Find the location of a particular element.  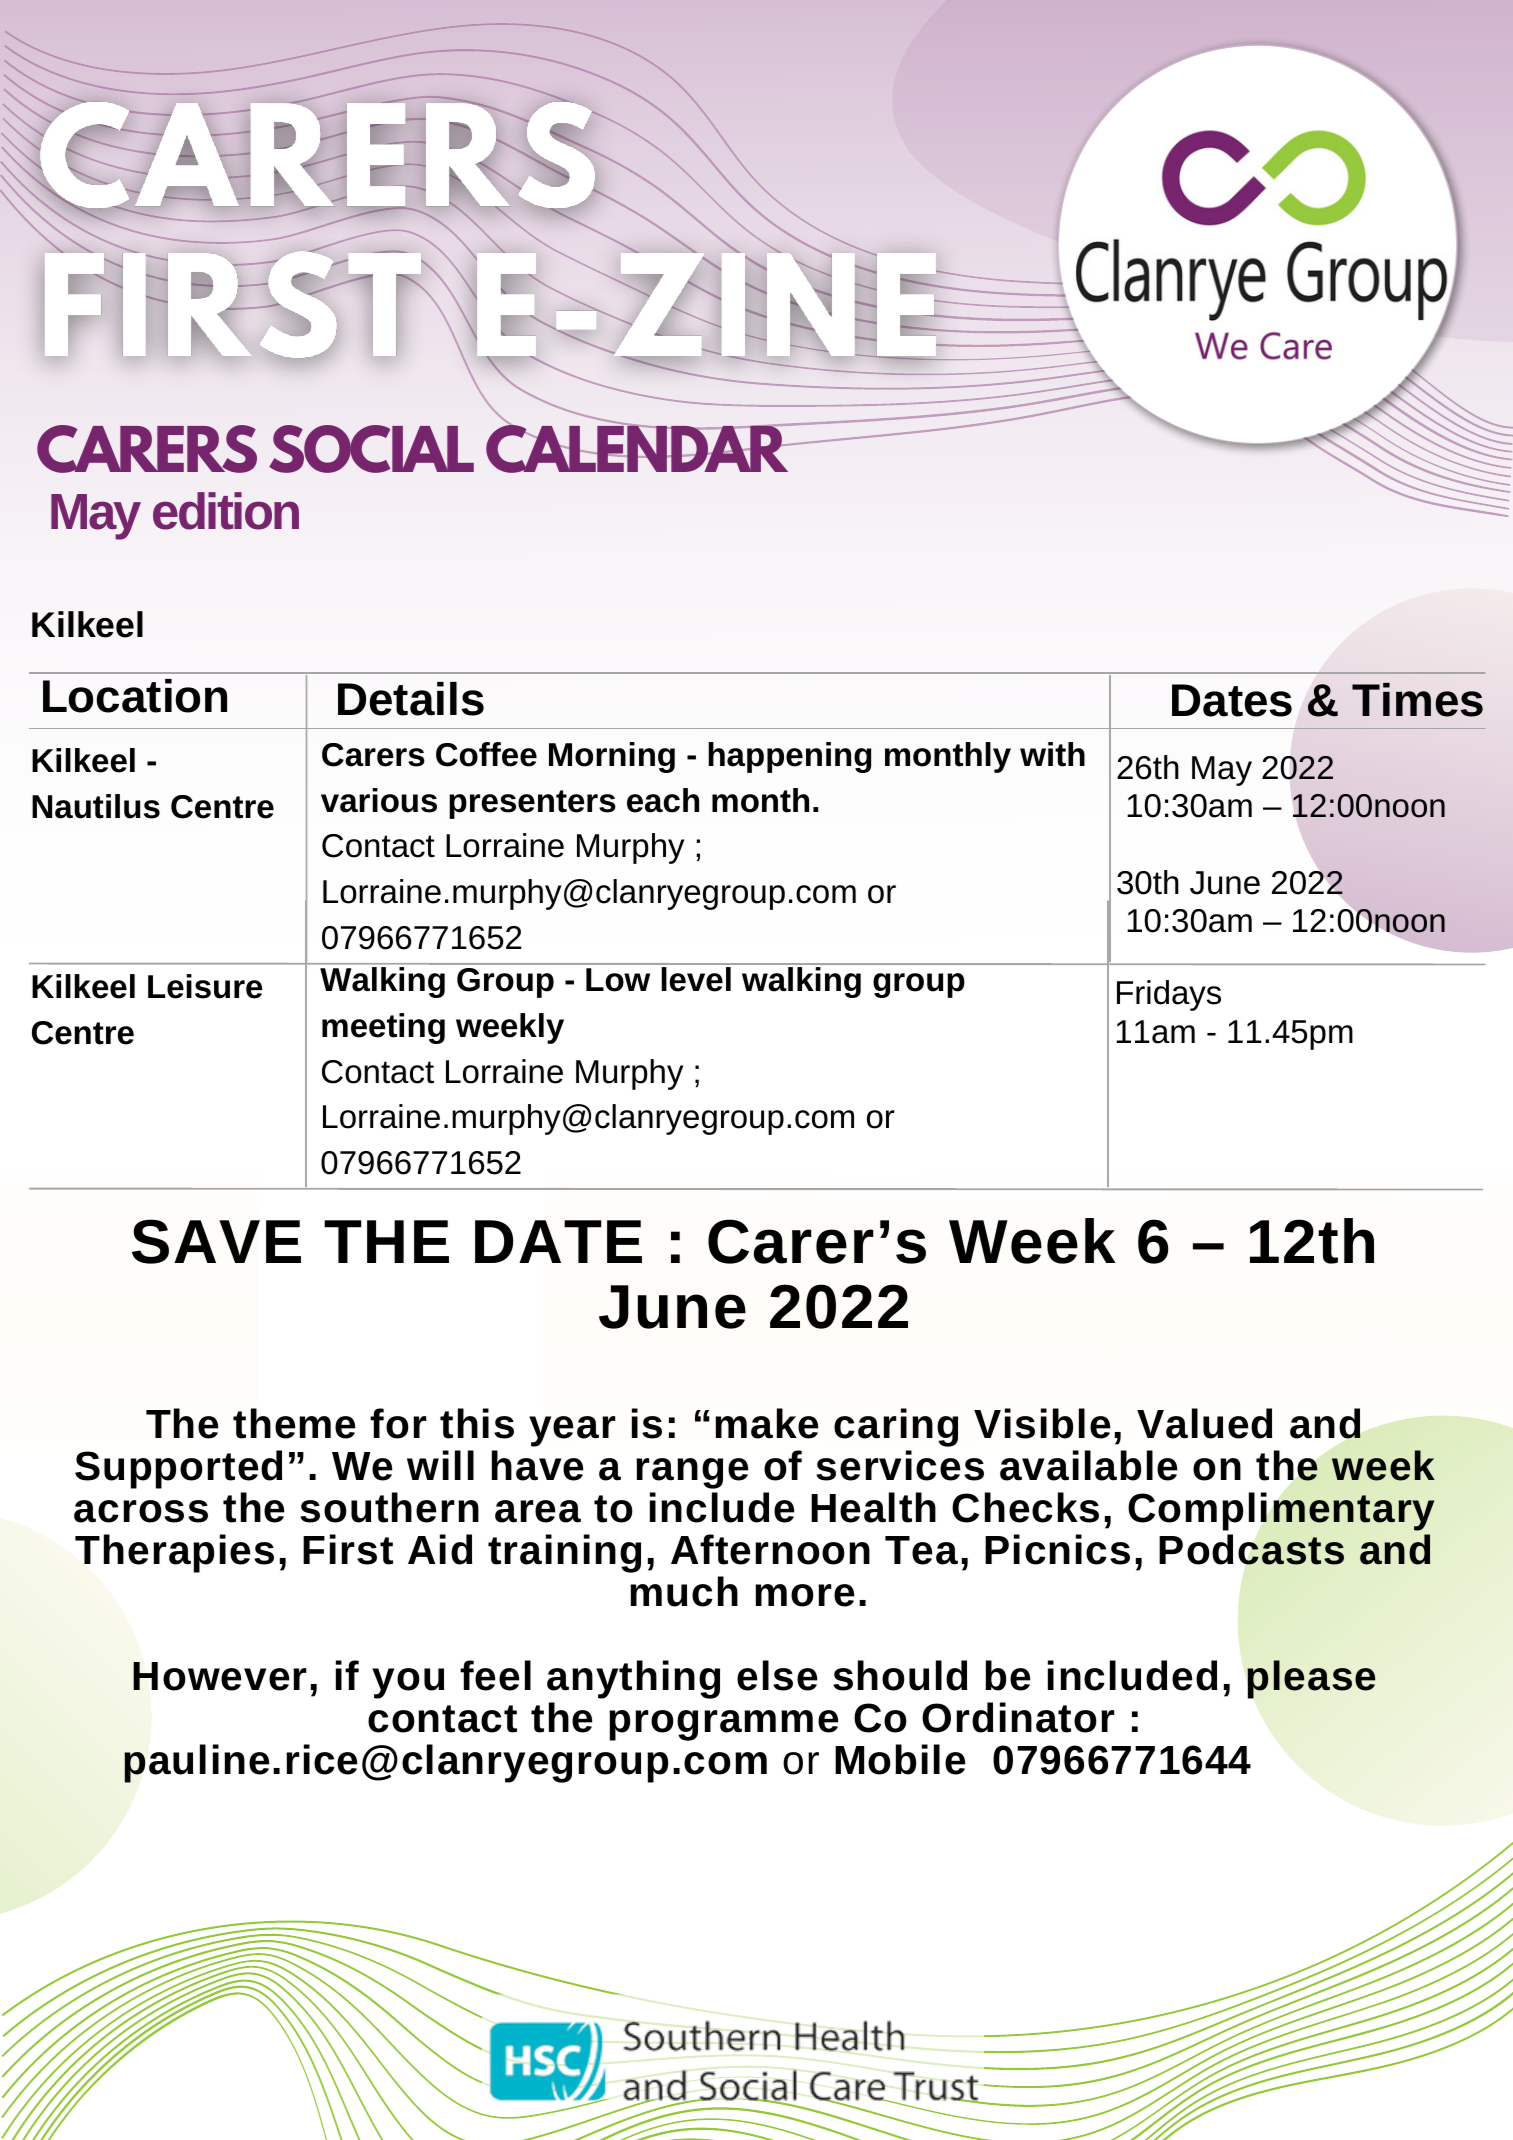

make is located at coordinates (767, 1423).
